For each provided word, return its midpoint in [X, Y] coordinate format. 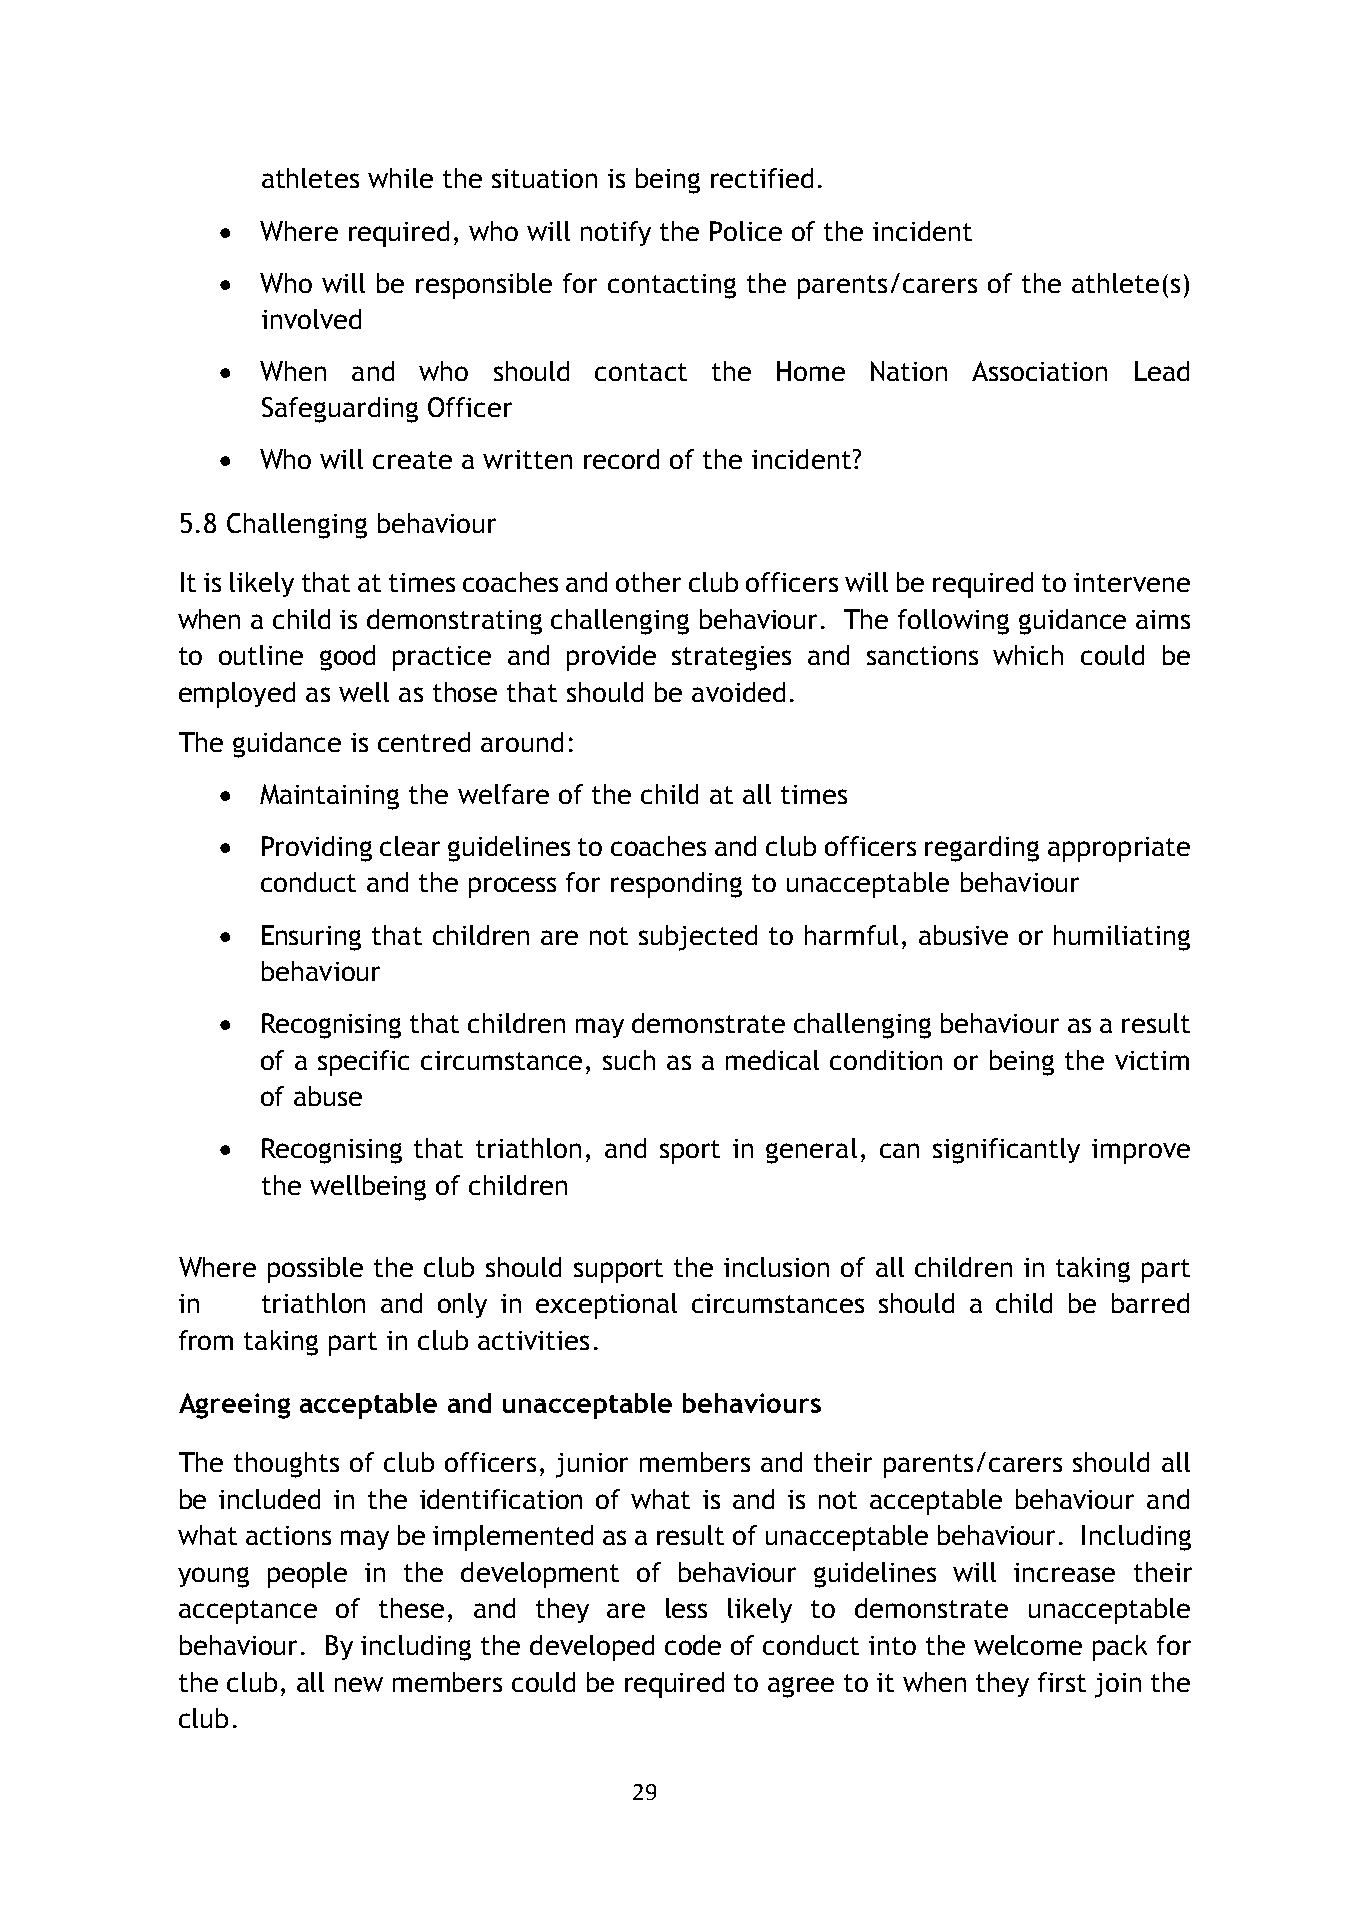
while [400, 178]
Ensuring [311, 938]
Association [1039, 371]
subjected [698, 938]
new [359, 1684]
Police [746, 231]
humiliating [1122, 938]
